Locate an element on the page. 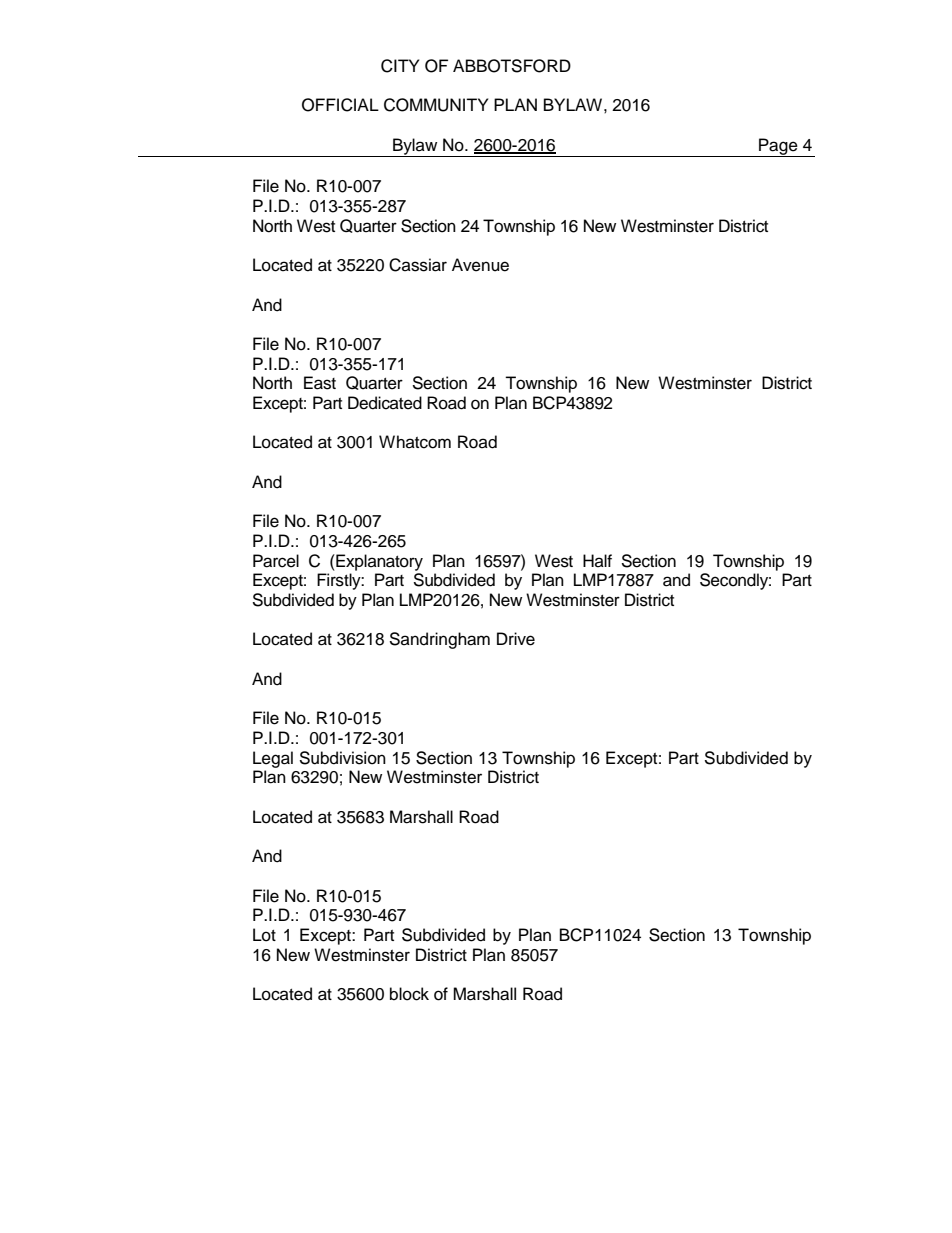  Parcel is located at coordinates (276, 561).
